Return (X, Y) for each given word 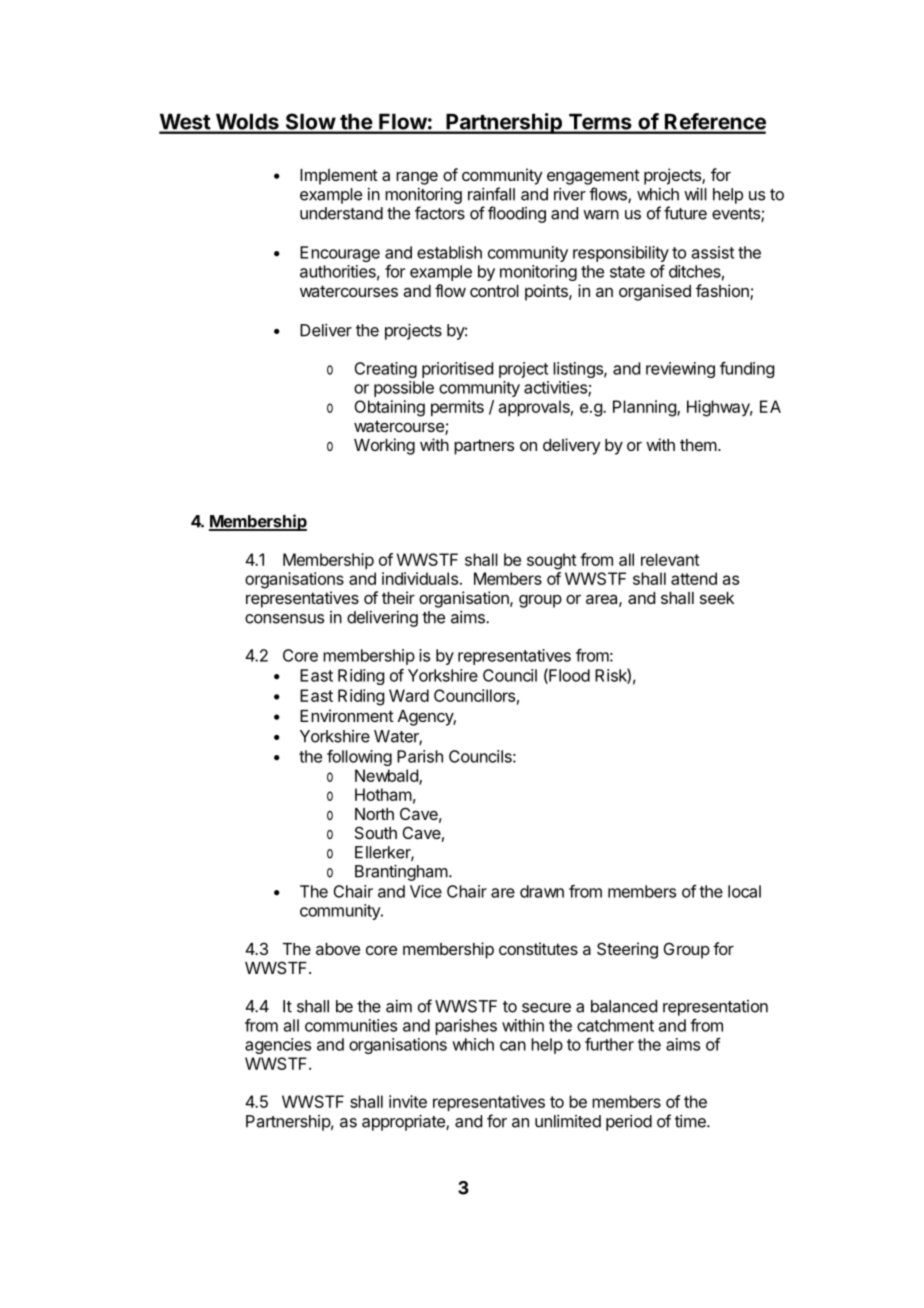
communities (351, 1025)
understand (341, 213)
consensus (284, 619)
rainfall (491, 194)
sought (552, 561)
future (685, 213)
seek (717, 598)
